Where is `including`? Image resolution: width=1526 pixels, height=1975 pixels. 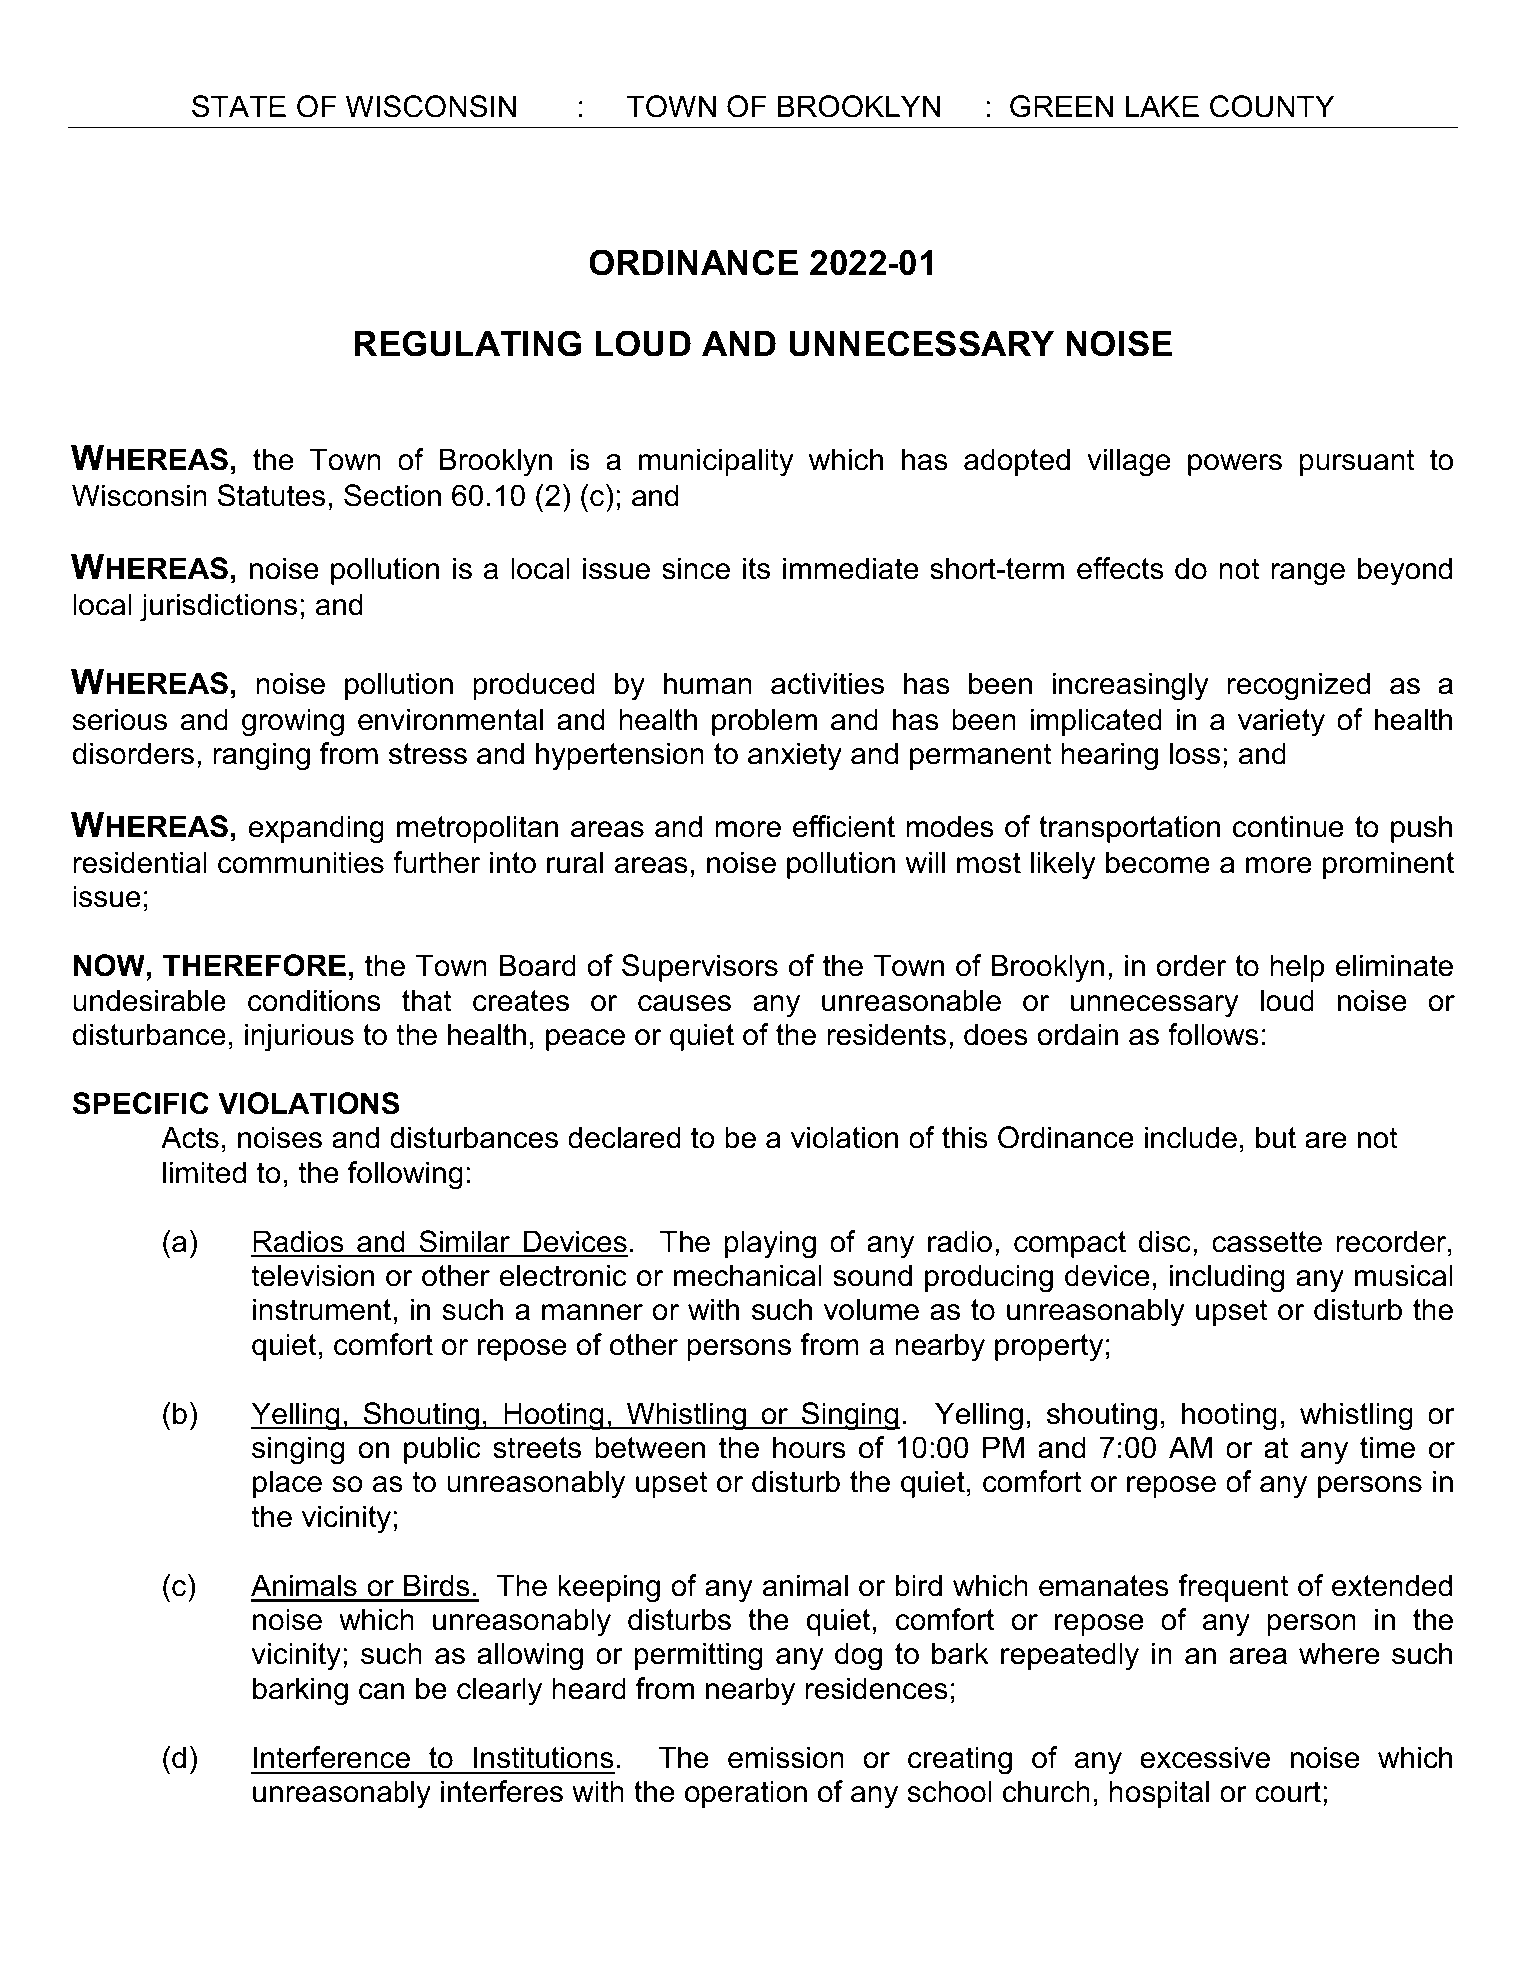 including is located at coordinates (1227, 1278).
